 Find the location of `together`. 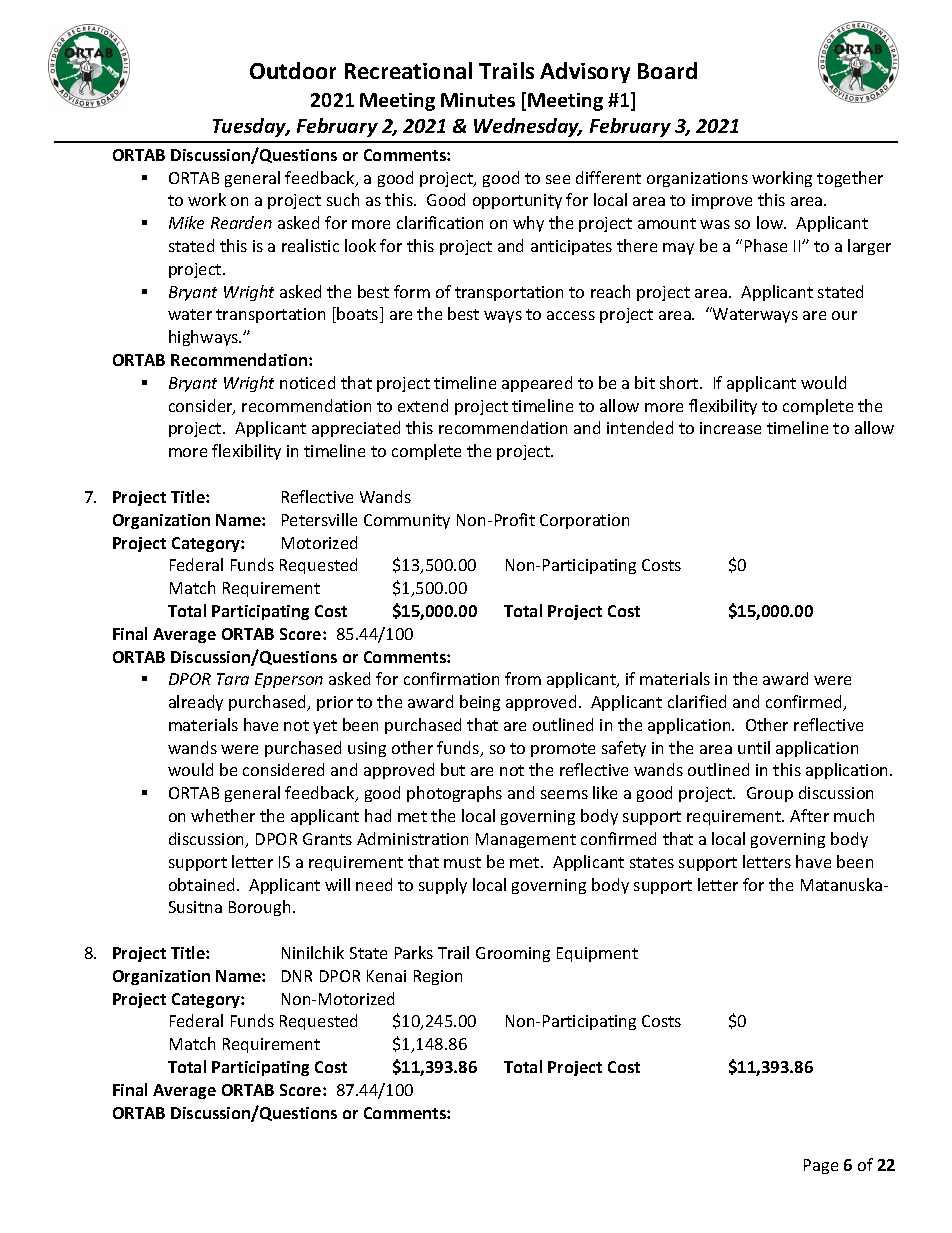

together is located at coordinates (850, 179).
